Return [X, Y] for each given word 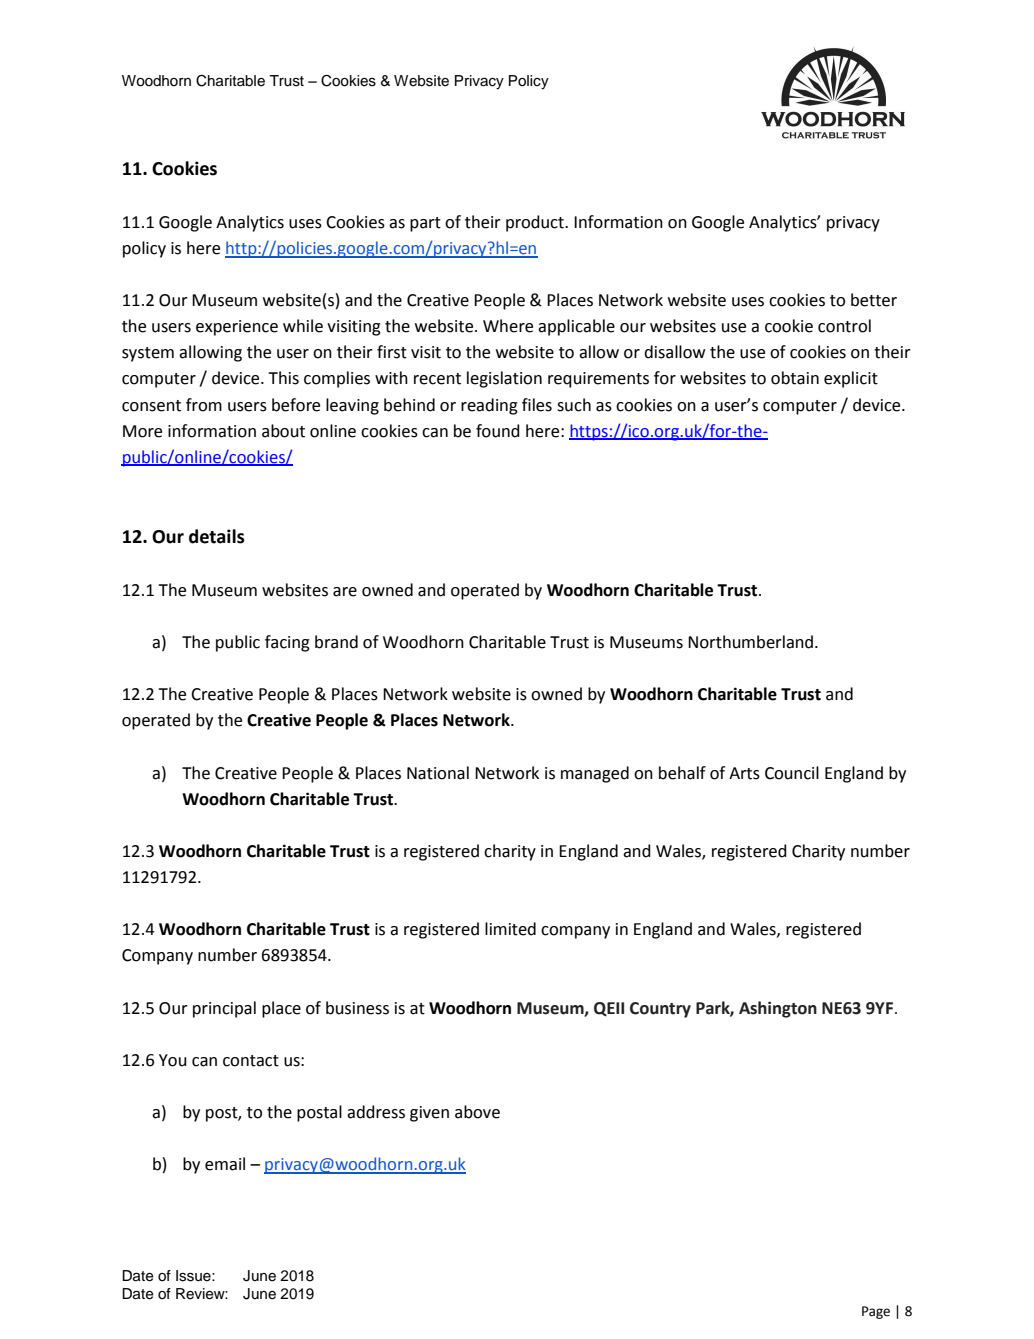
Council [792, 773]
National [438, 773]
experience [237, 328]
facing [287, 643]
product [536, 223]
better [874, 300]
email [225, 1164]
